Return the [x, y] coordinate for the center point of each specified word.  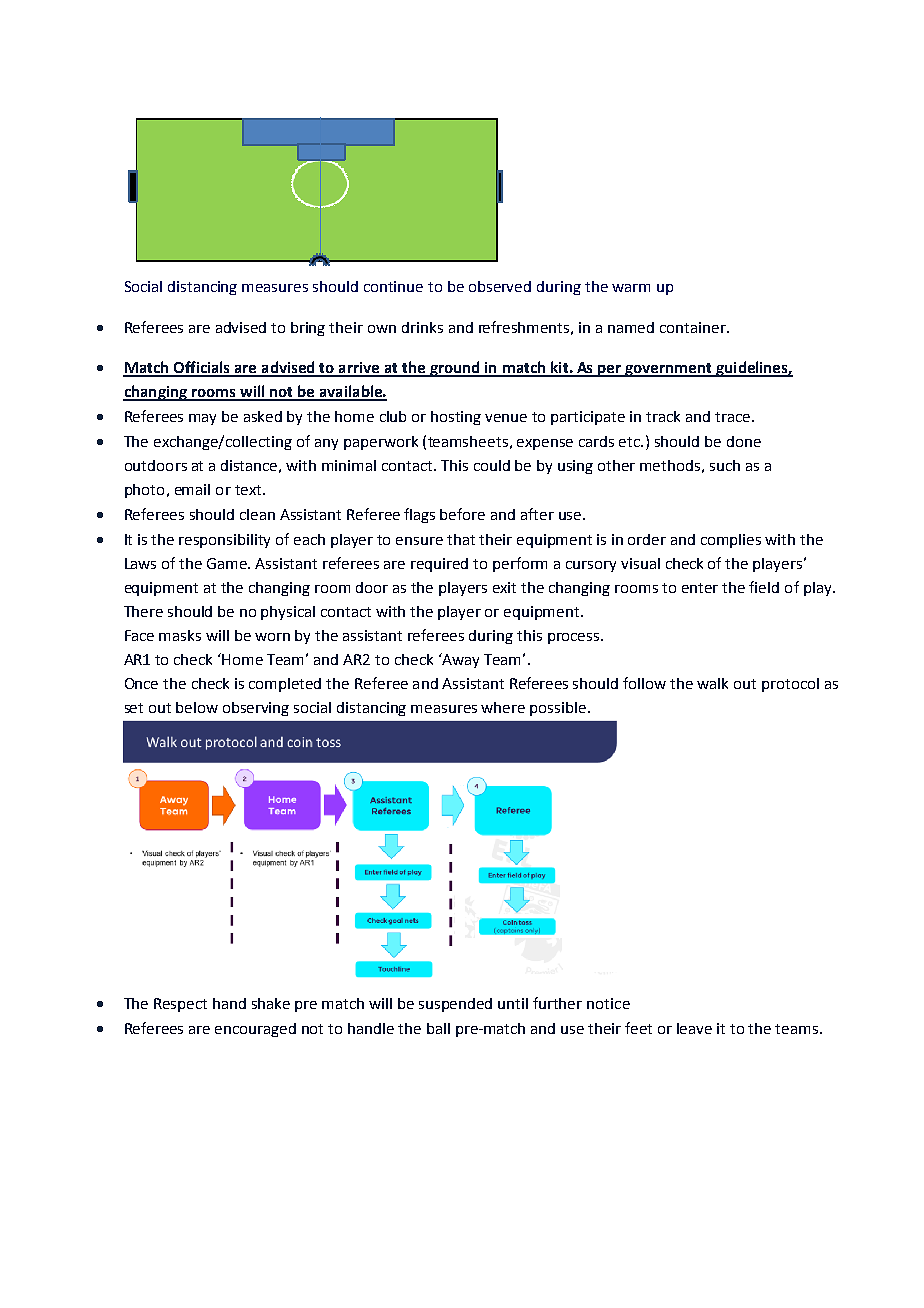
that [461, 539]
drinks [422, 327]
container [694, 327]
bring [308, 329]
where [503, 707]
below [197, 707]
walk [712, 683]
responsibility [224, 541]
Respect [180, 1005]
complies [731, 541]
